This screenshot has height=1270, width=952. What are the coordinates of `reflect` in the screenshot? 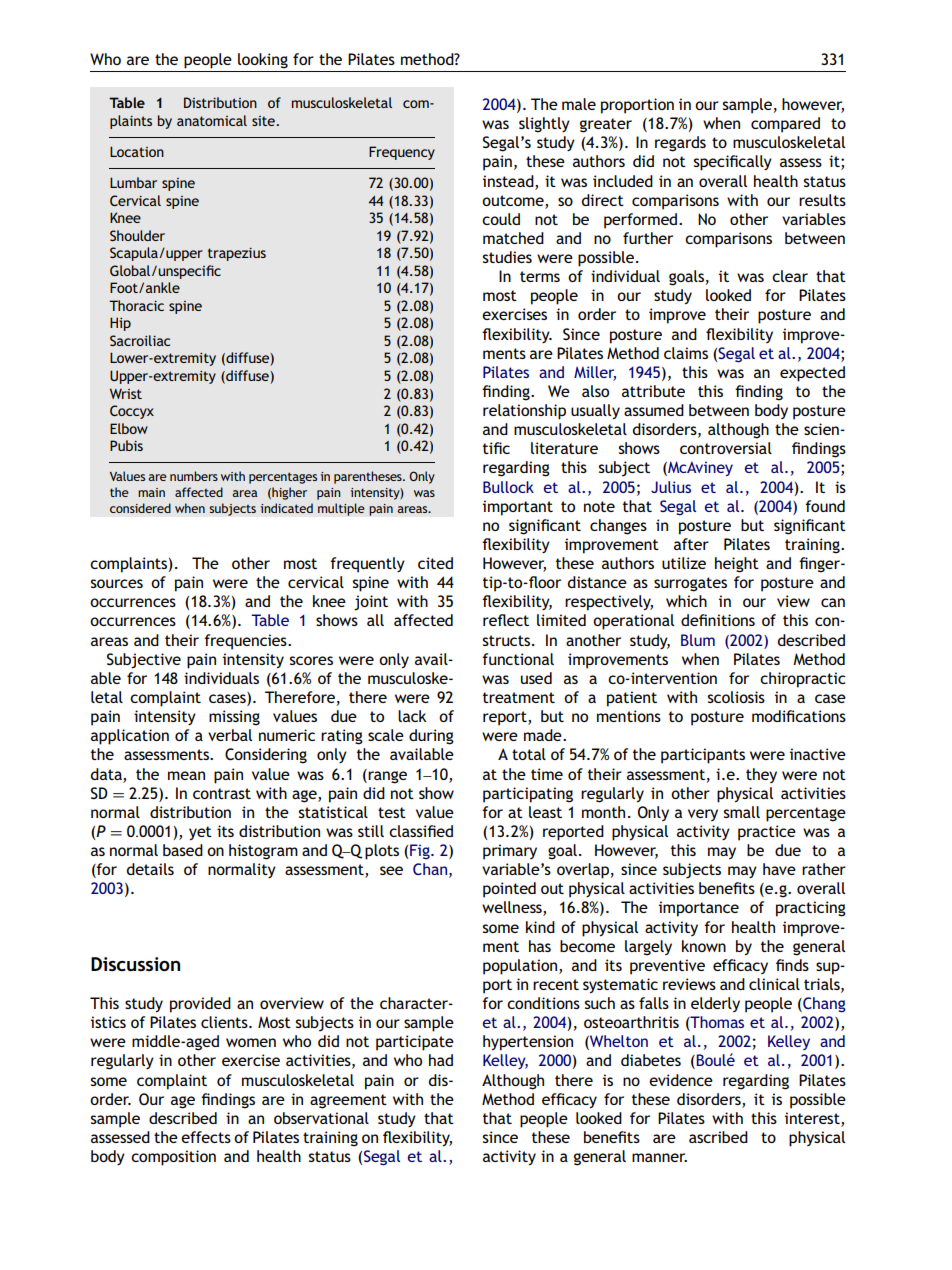 It's located at (506, 620).
